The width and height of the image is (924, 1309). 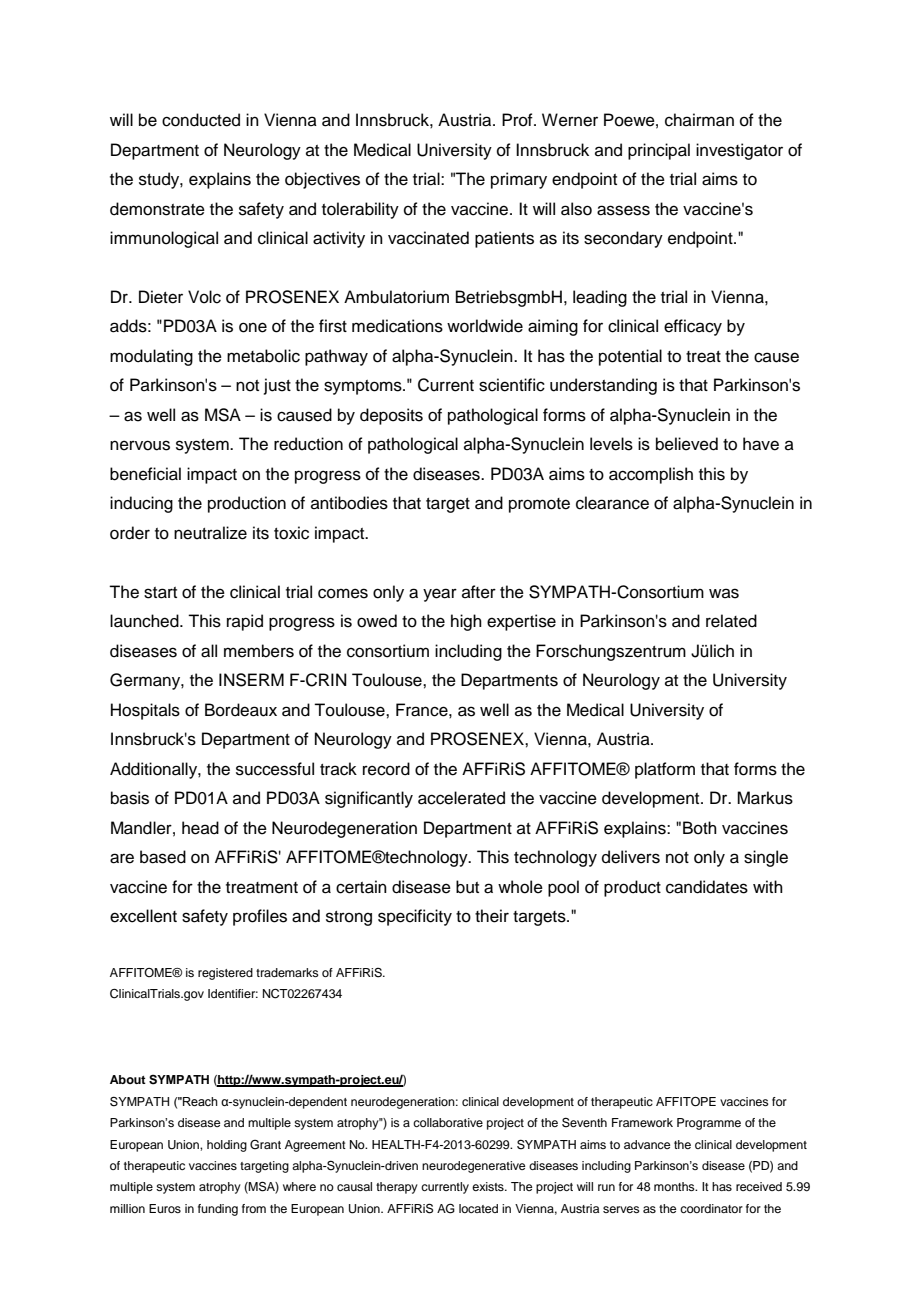 What do you see at coordinates (731, 621) in the image?
I see `related` at bounding box center [731, 621].
